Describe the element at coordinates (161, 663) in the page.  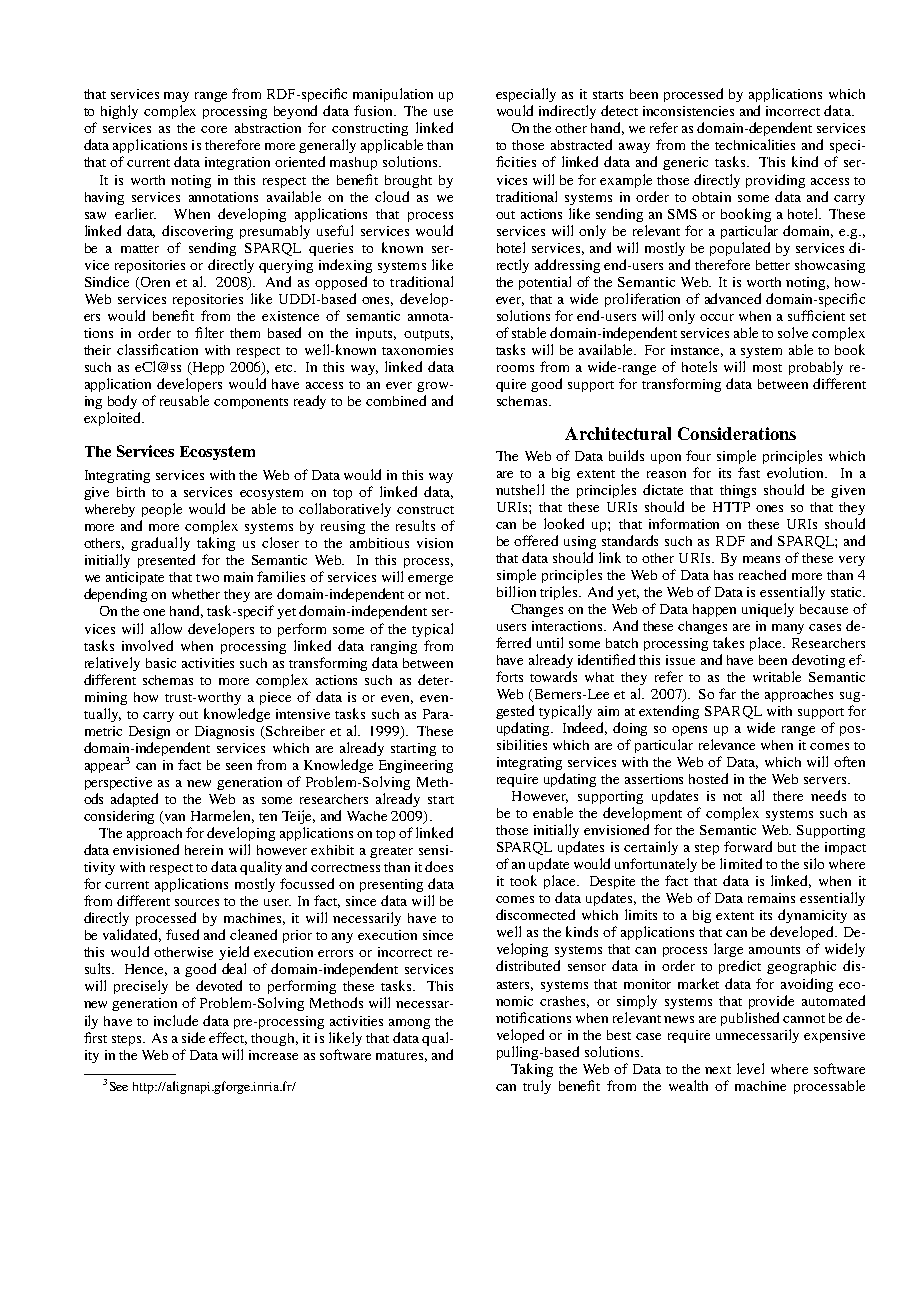
I see `basic` at that location.
